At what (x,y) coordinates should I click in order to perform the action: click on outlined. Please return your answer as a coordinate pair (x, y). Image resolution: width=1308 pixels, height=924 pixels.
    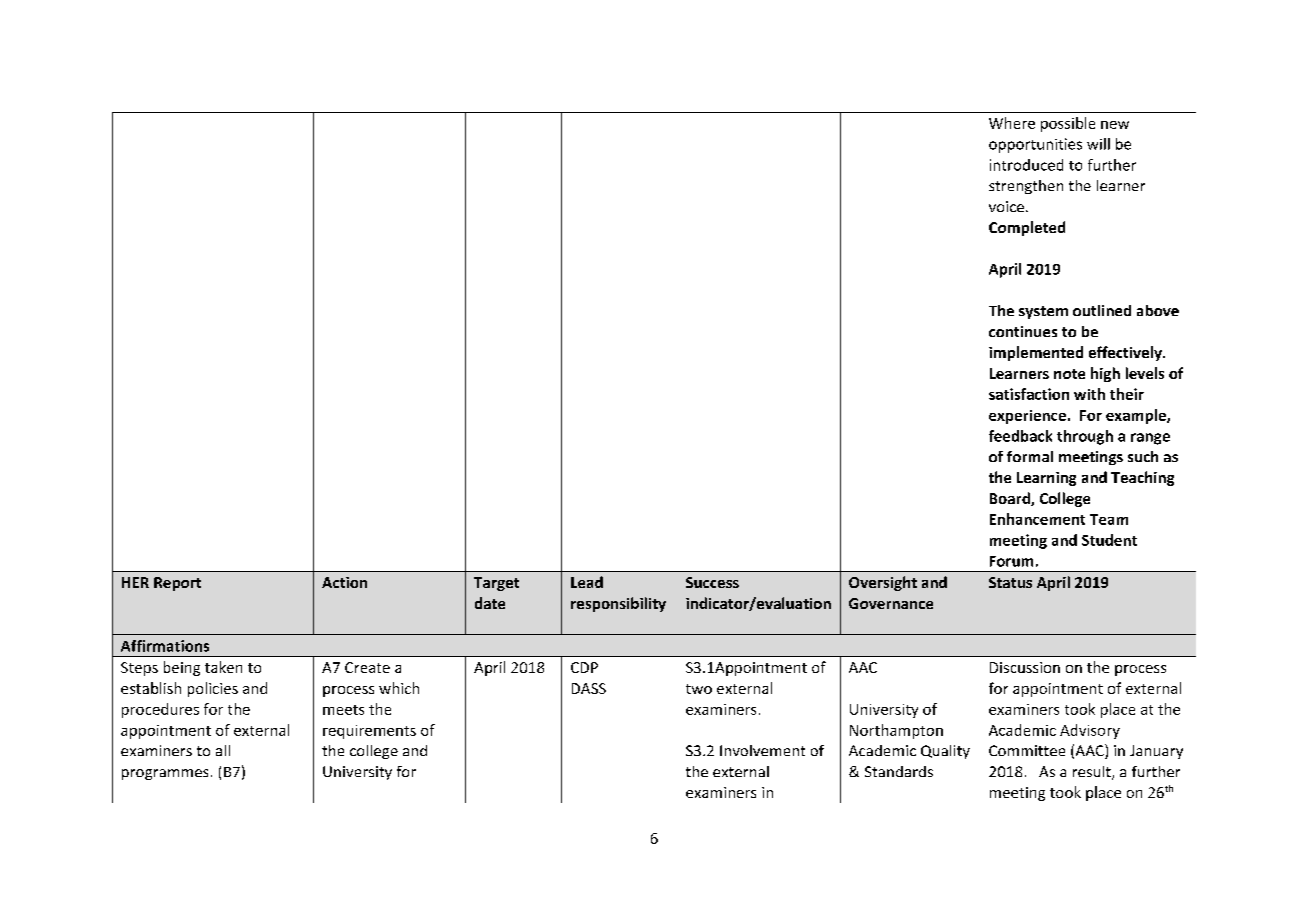
    Looking at the image, I should click on (1102, 310).
